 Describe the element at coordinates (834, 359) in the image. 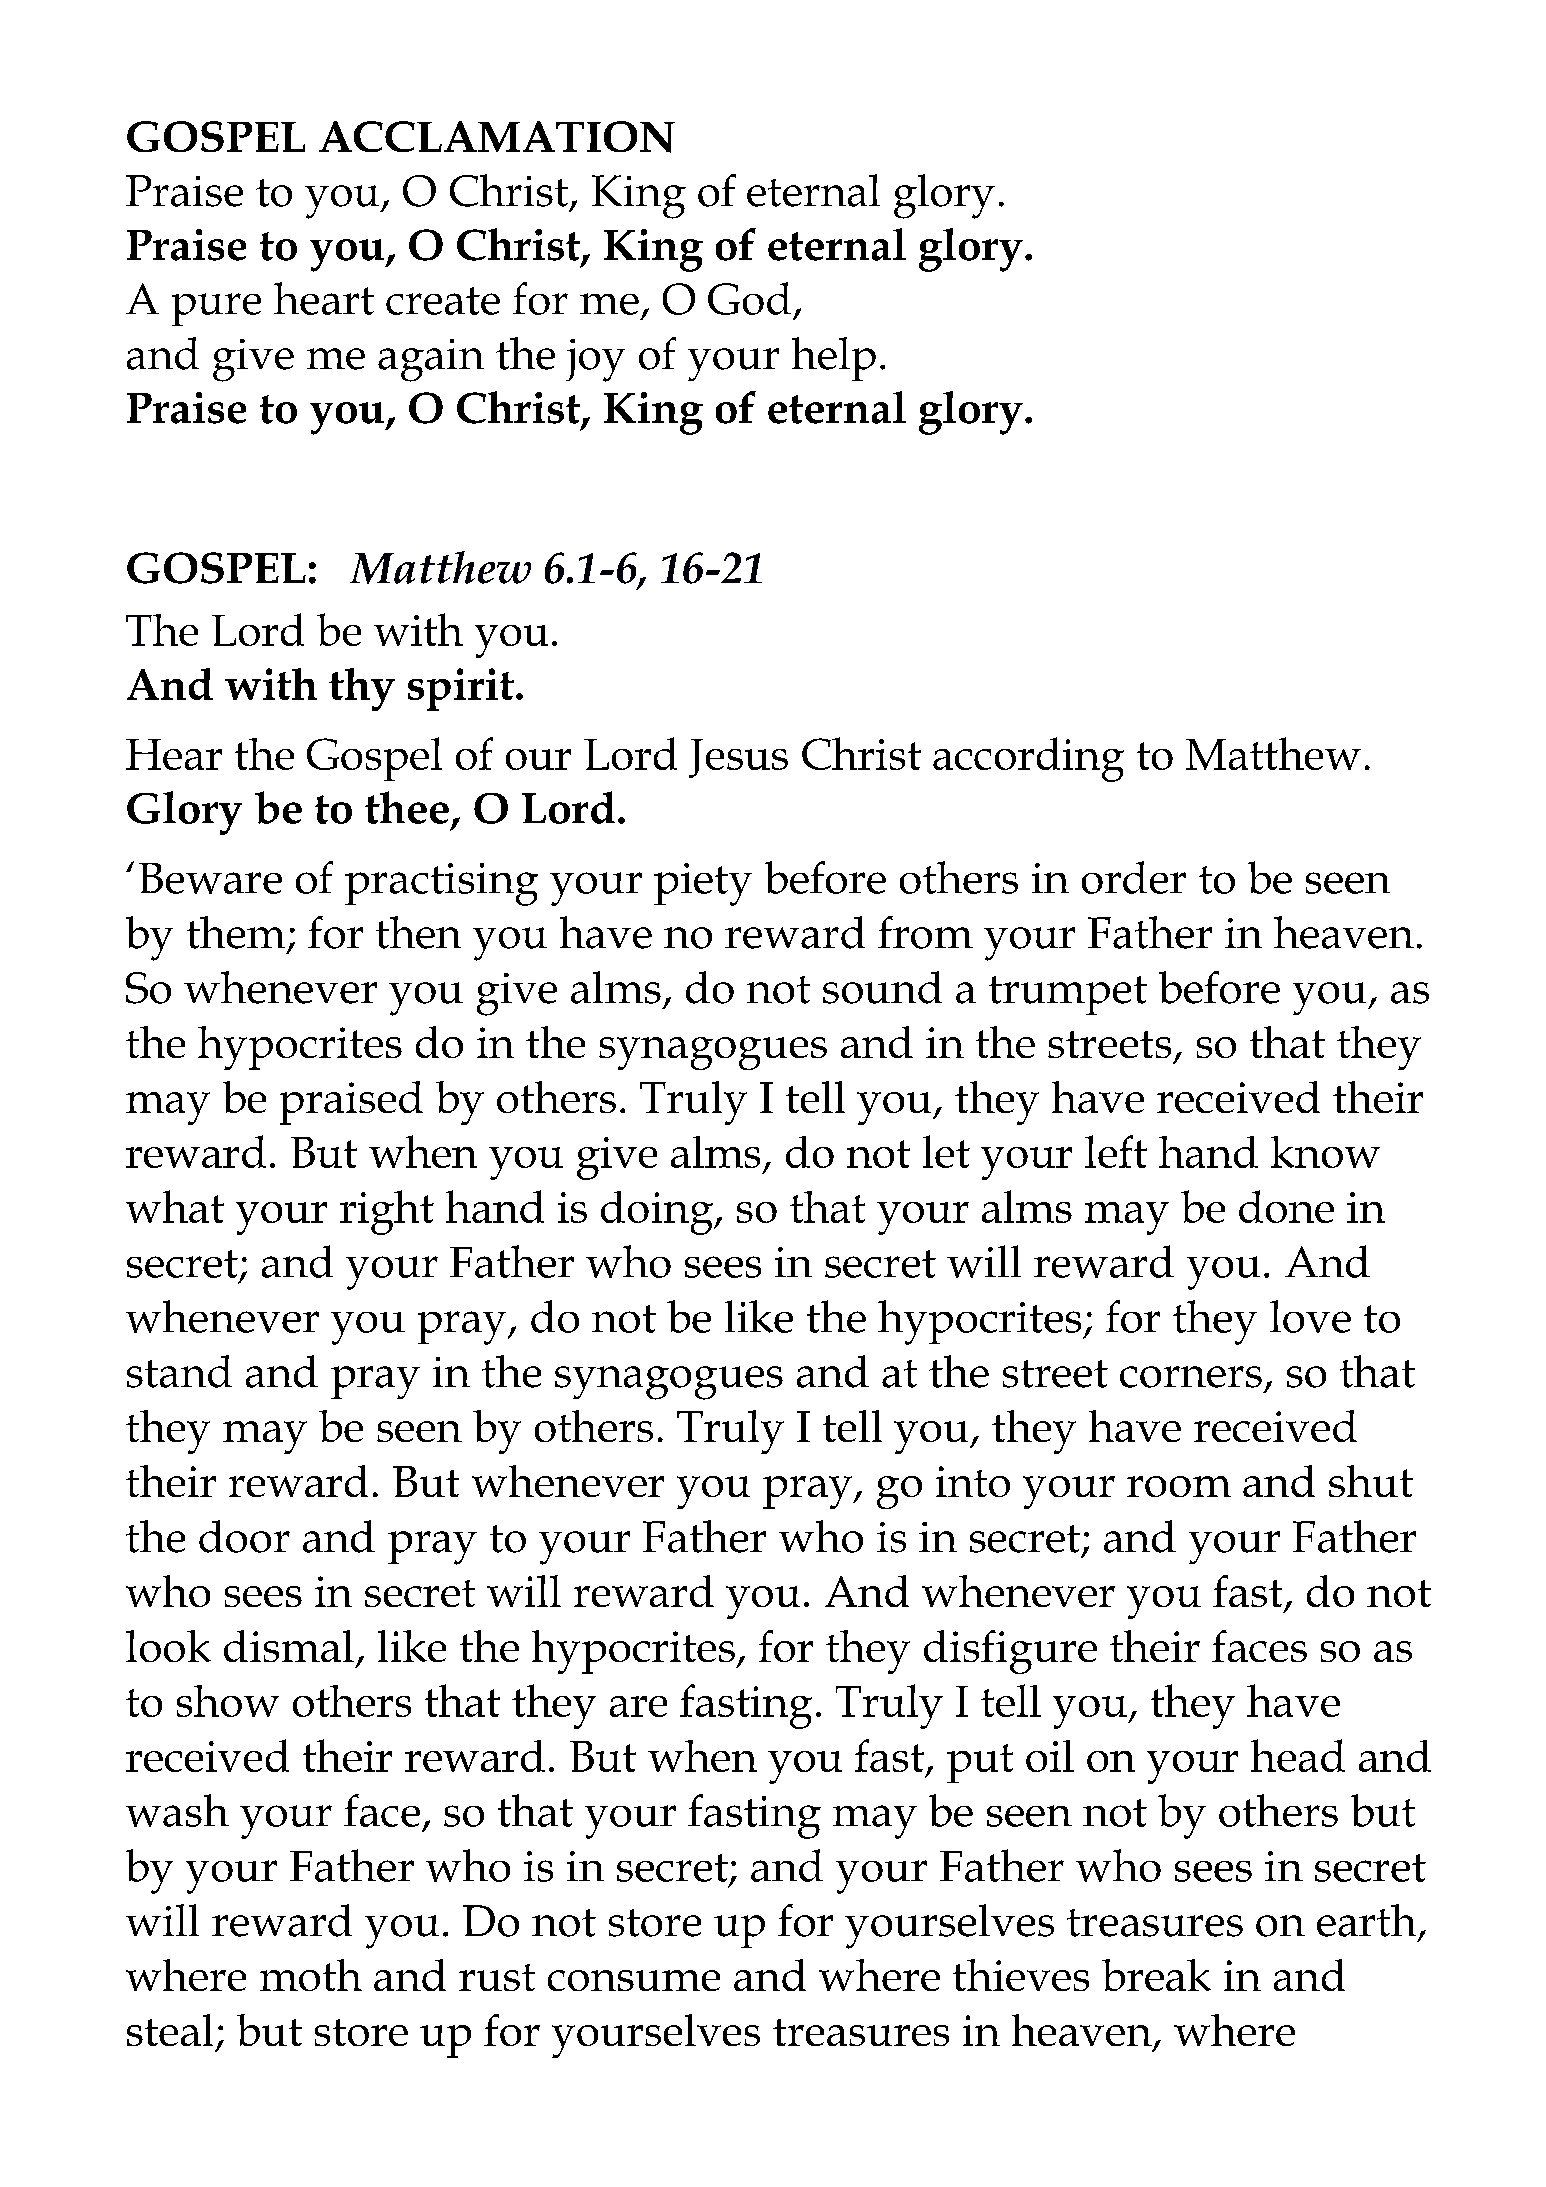

I see `help` at that location.
